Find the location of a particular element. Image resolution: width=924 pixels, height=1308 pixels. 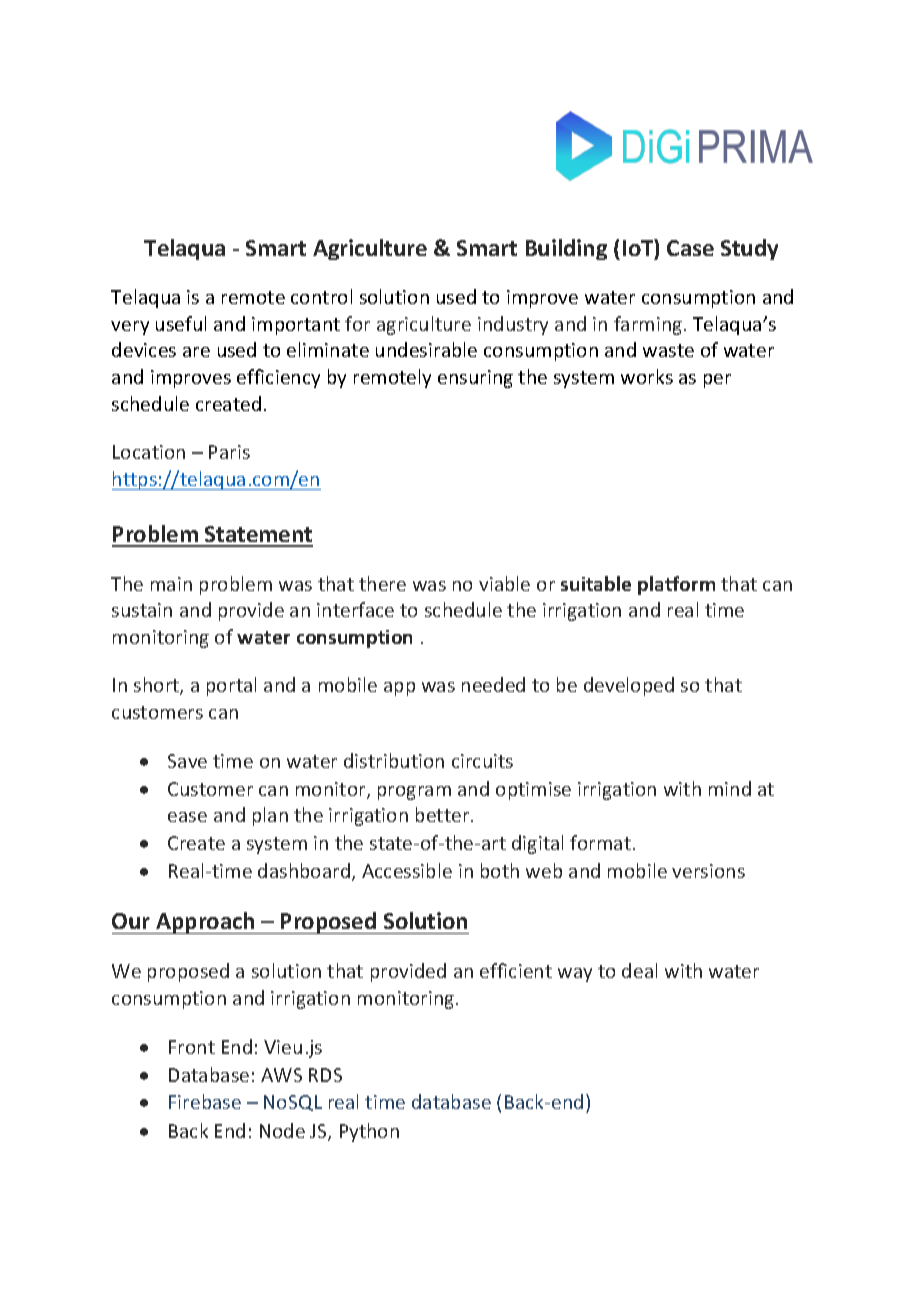

useful is located at coordinates (181, 323).
